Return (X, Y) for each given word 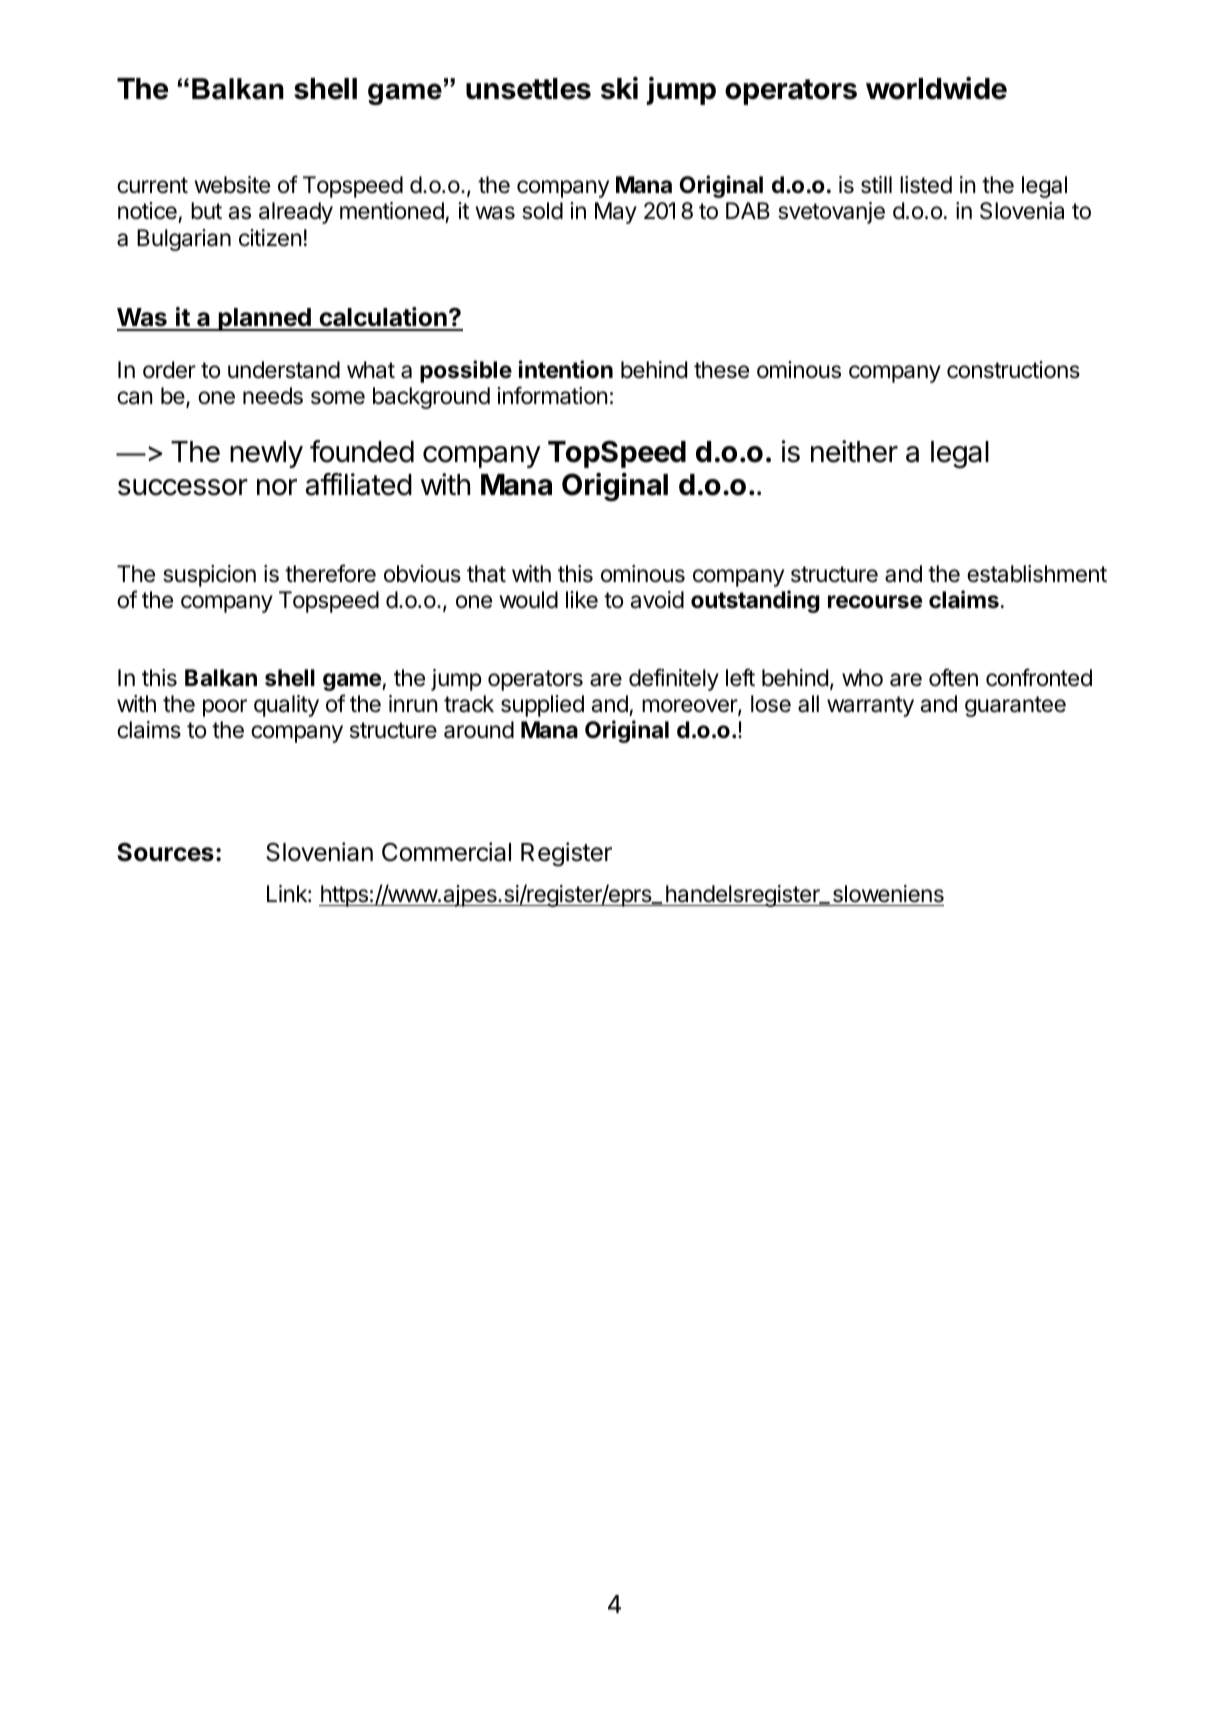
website (232, 185)
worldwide (936, 88)
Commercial (446, 852)
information (552, 395)
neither (854, 451)
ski (619, 88)
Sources (165, 852)
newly (266, 454)
